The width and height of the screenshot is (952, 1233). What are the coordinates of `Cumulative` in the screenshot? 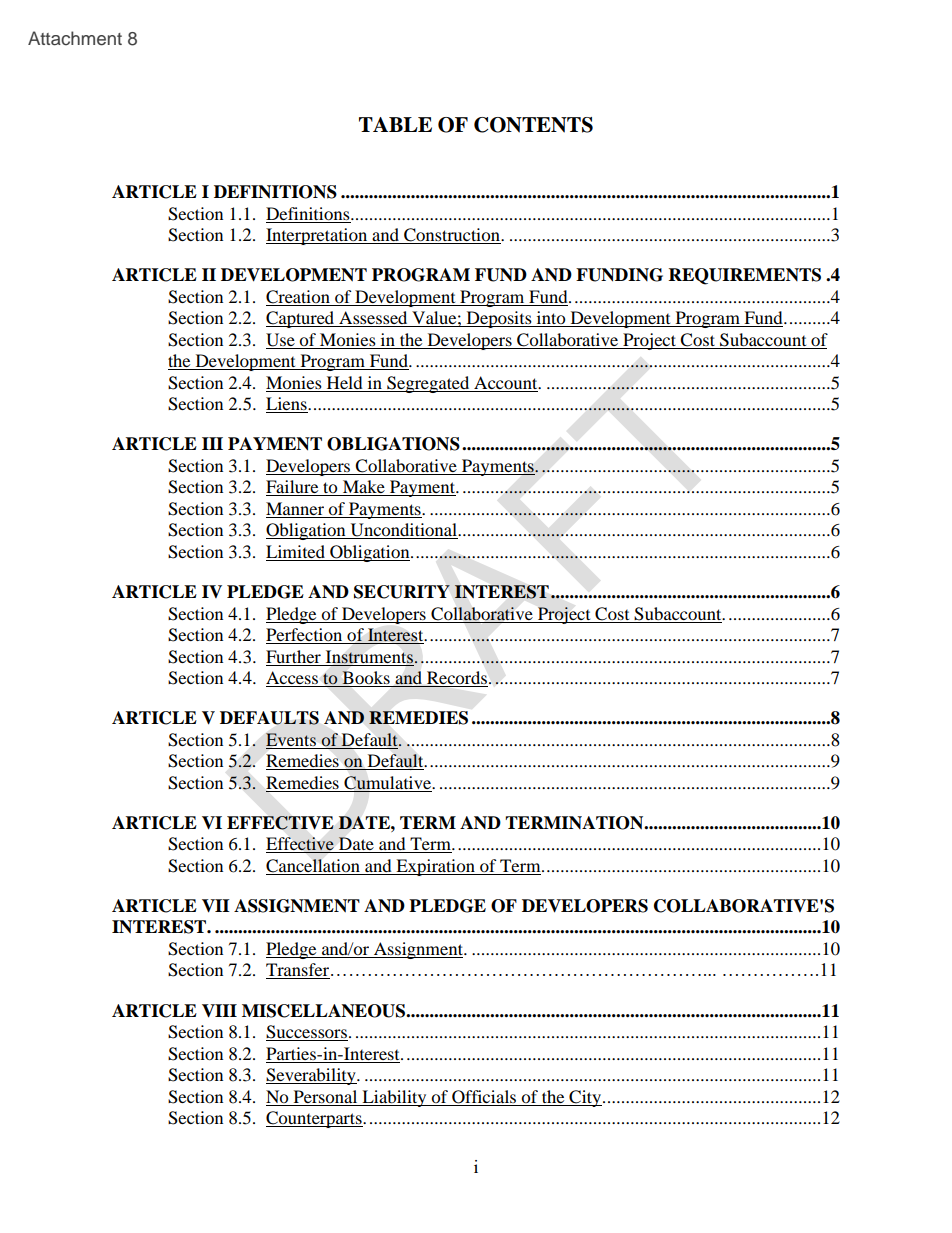 It's located at (389, 783).
